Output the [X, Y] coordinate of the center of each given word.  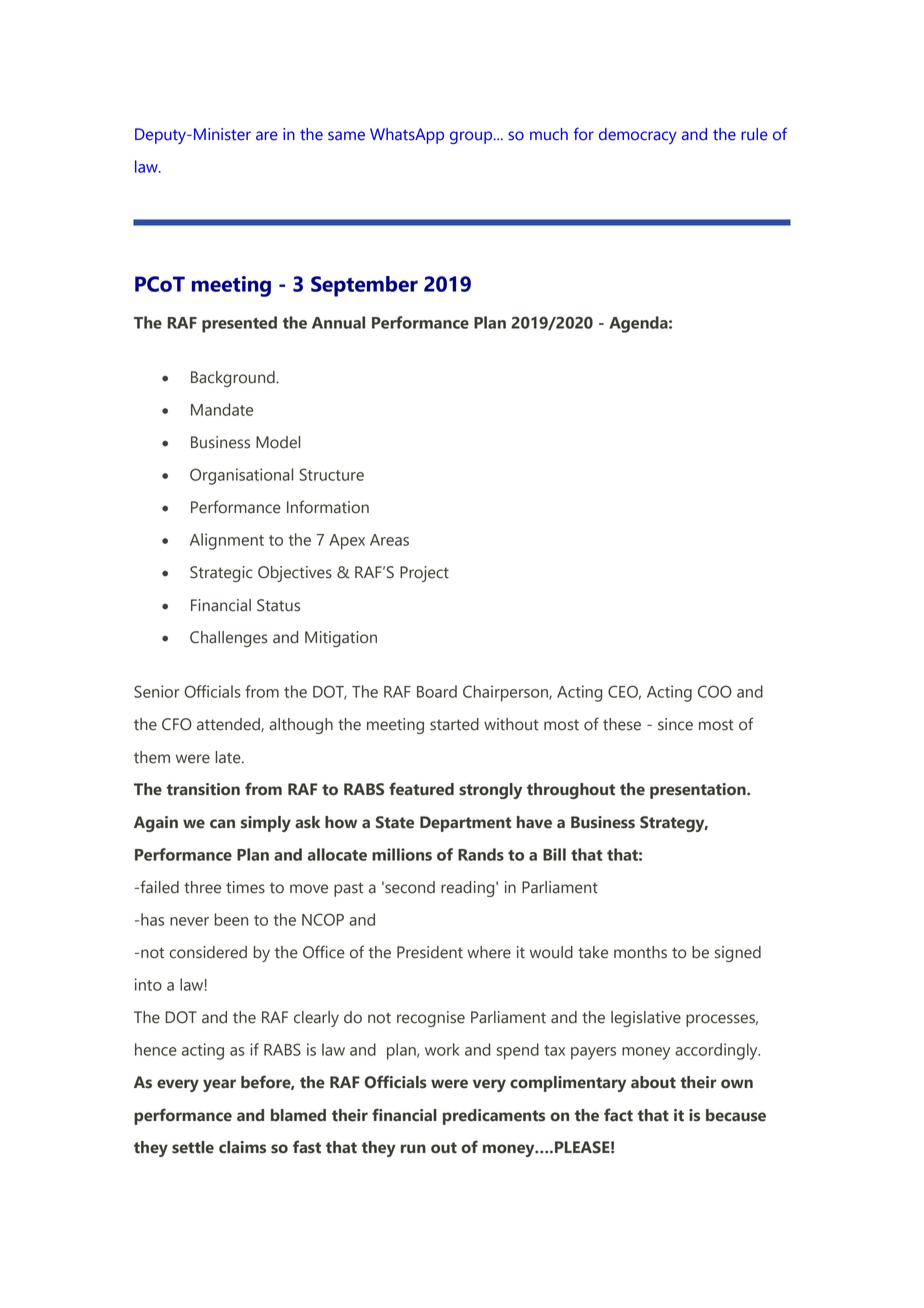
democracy [638, 136]
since [675, 724]
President [430, 952]
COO [715, 691]
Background [234, 379]
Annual [338, 322]
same [346, 136]
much [549, 134]
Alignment [227, 541]
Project [424, 574]
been [231, 919]
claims [242, 1147]
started [454, 724]
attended [229, 725]
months [640, 952]
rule [754, 134]
